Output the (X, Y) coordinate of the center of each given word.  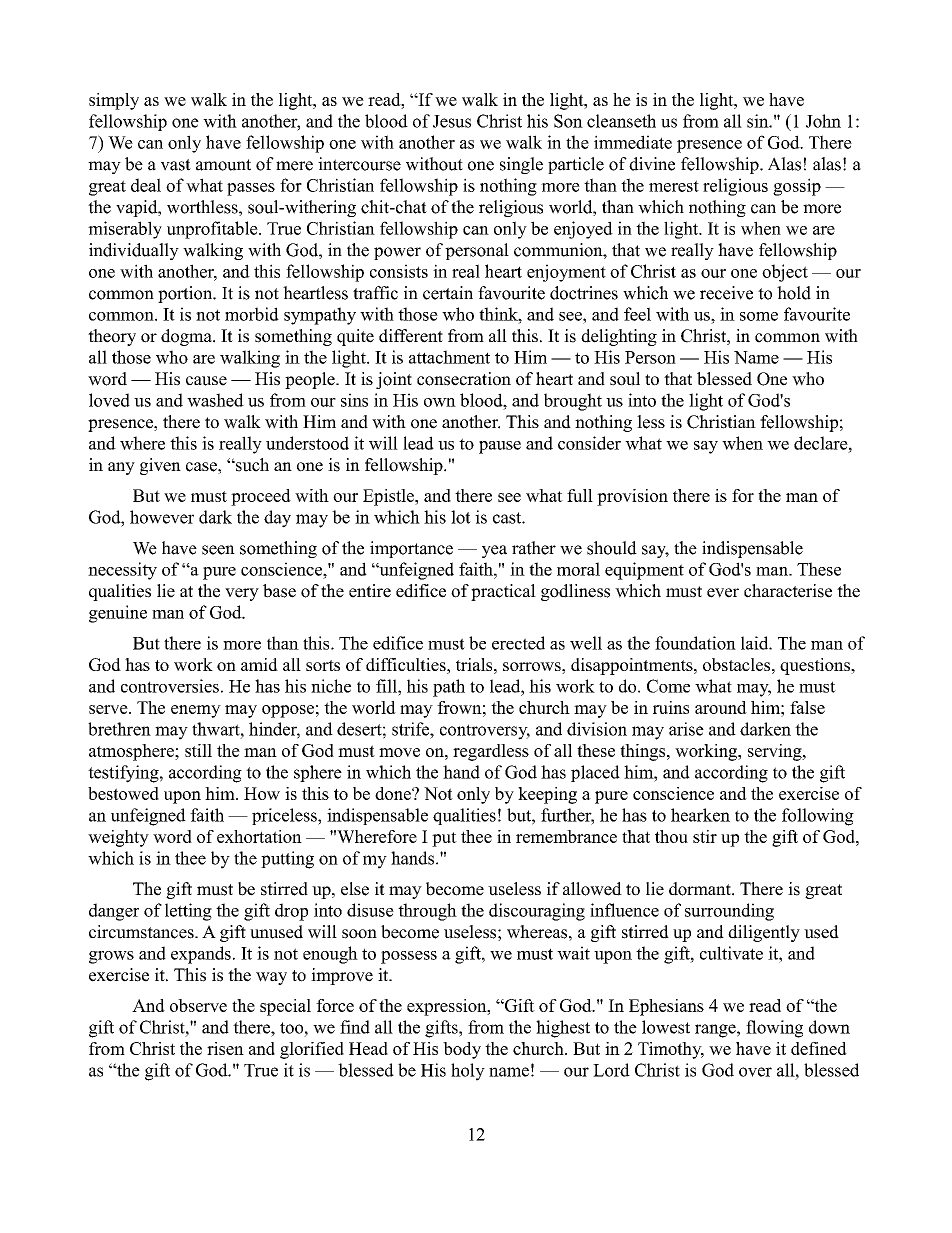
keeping (547, 795)
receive (726, 293)
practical (503, 592)
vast (176, 165)
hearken (700, 815)
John (823, 121)
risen (225, 1048)
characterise (788, 591)
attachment (449, 357)
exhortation (259, 836)
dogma (187, 337)
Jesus (452, 121)
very (242, 594)
